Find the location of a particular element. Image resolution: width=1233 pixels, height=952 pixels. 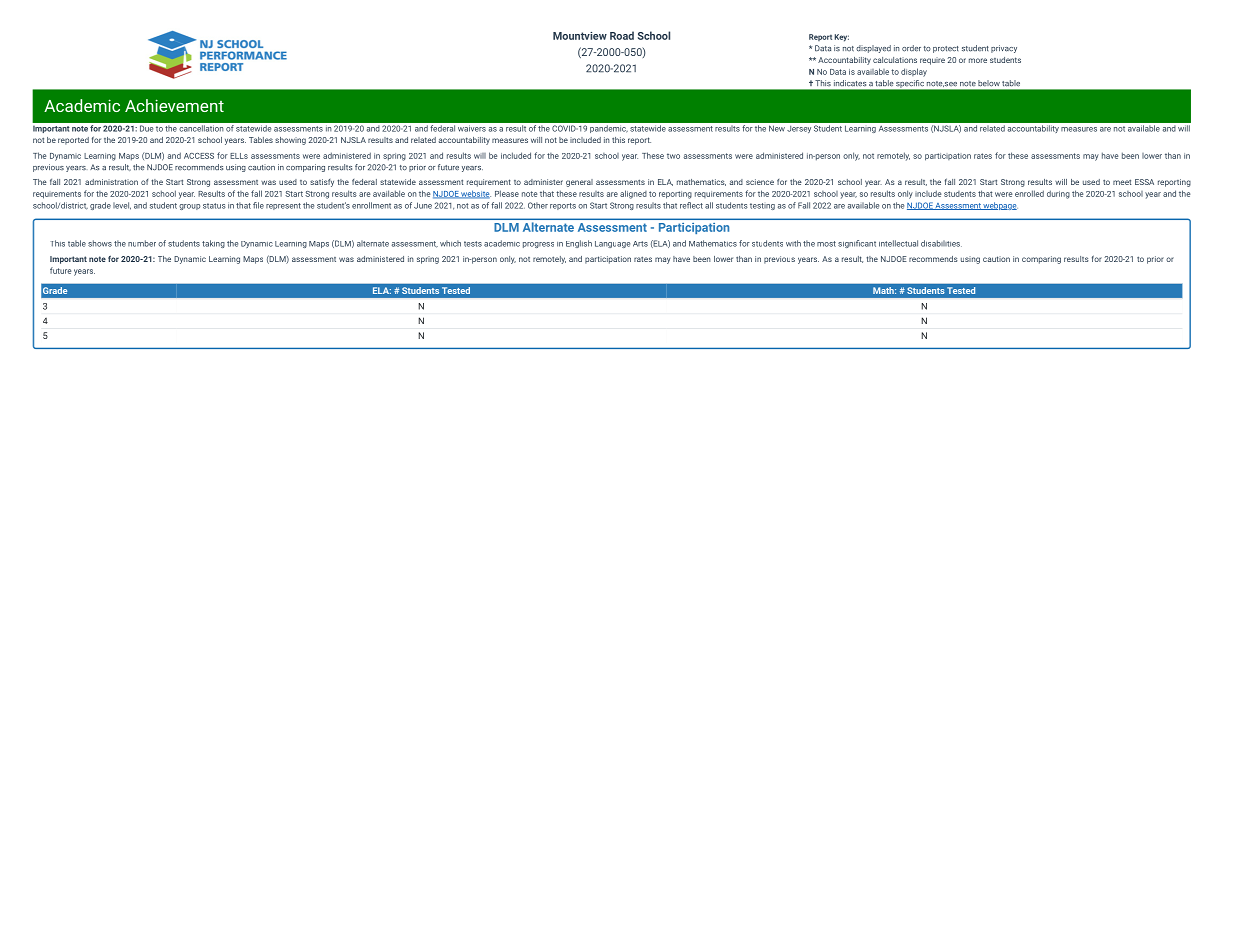

showing is located at coordinates (290, 141).
